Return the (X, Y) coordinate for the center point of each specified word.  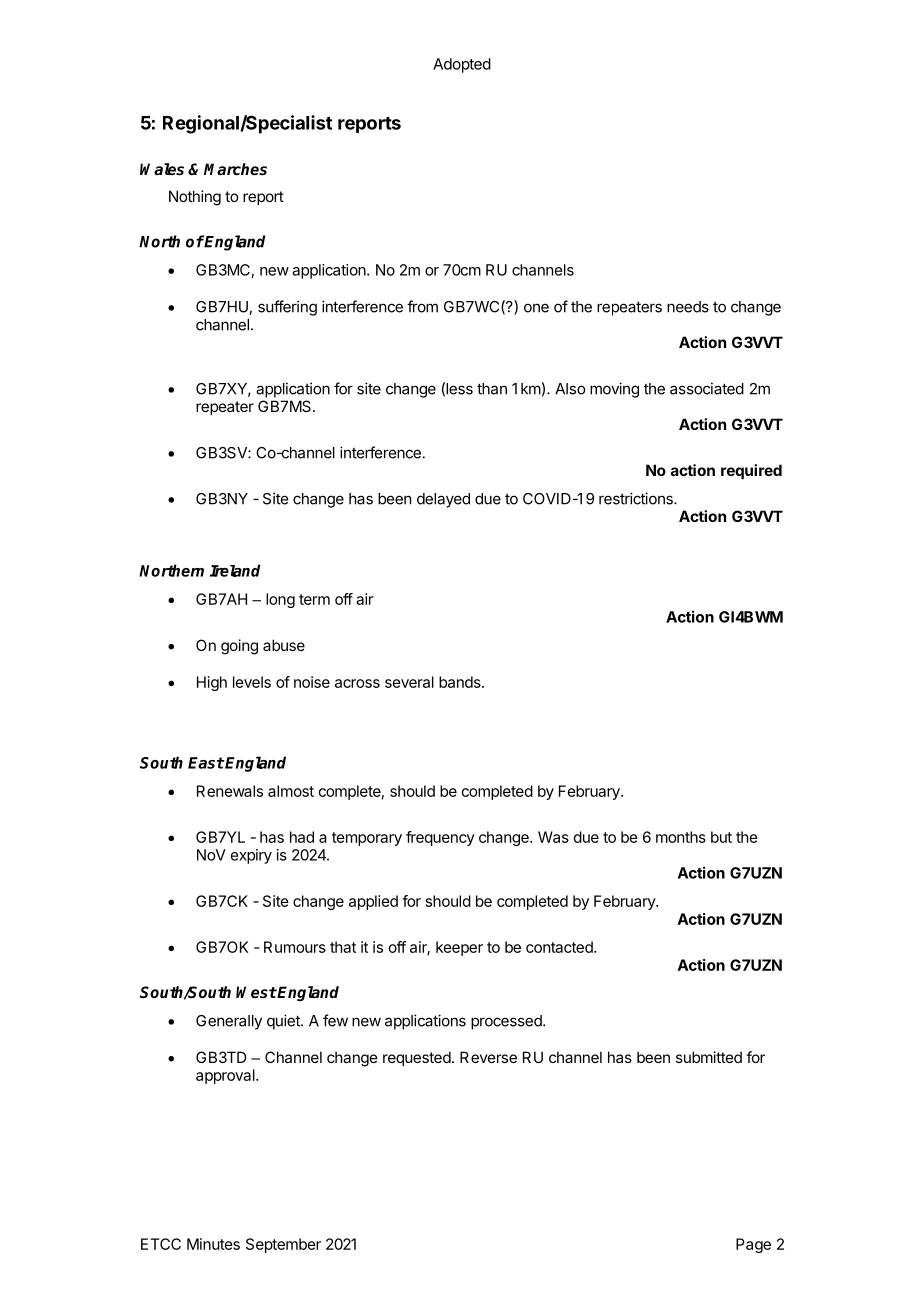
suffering (287, 308)
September (283, 1245)
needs (688, 307)
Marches (235, 169)
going (239, 647)
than (492, 389)
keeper (459, 948)
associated (707, 388)
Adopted (462, 65)
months (681, 837)
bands (461, 682)
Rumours (295, 947)
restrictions (637, 498)
